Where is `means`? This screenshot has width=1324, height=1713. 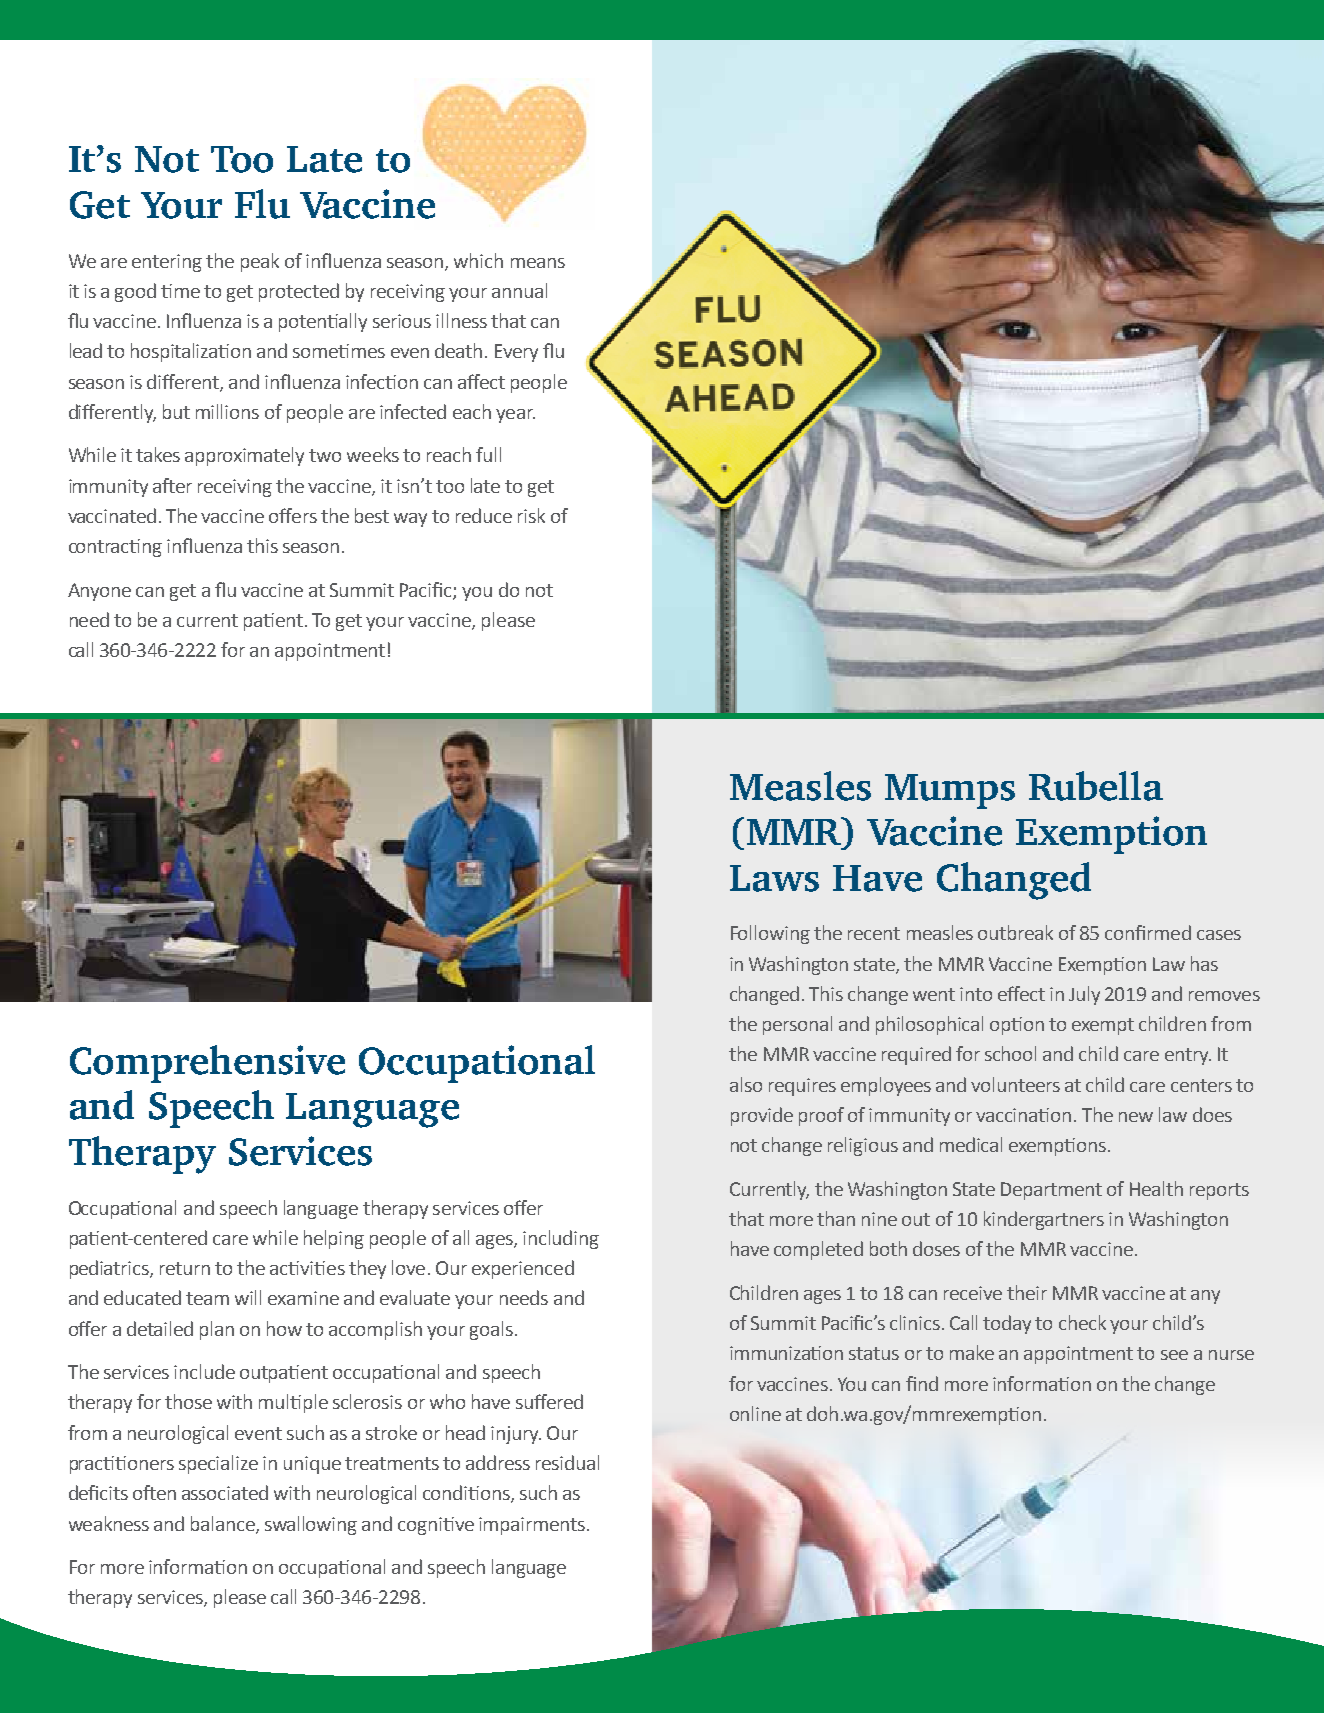 means is located at coordinates (538, 263).
